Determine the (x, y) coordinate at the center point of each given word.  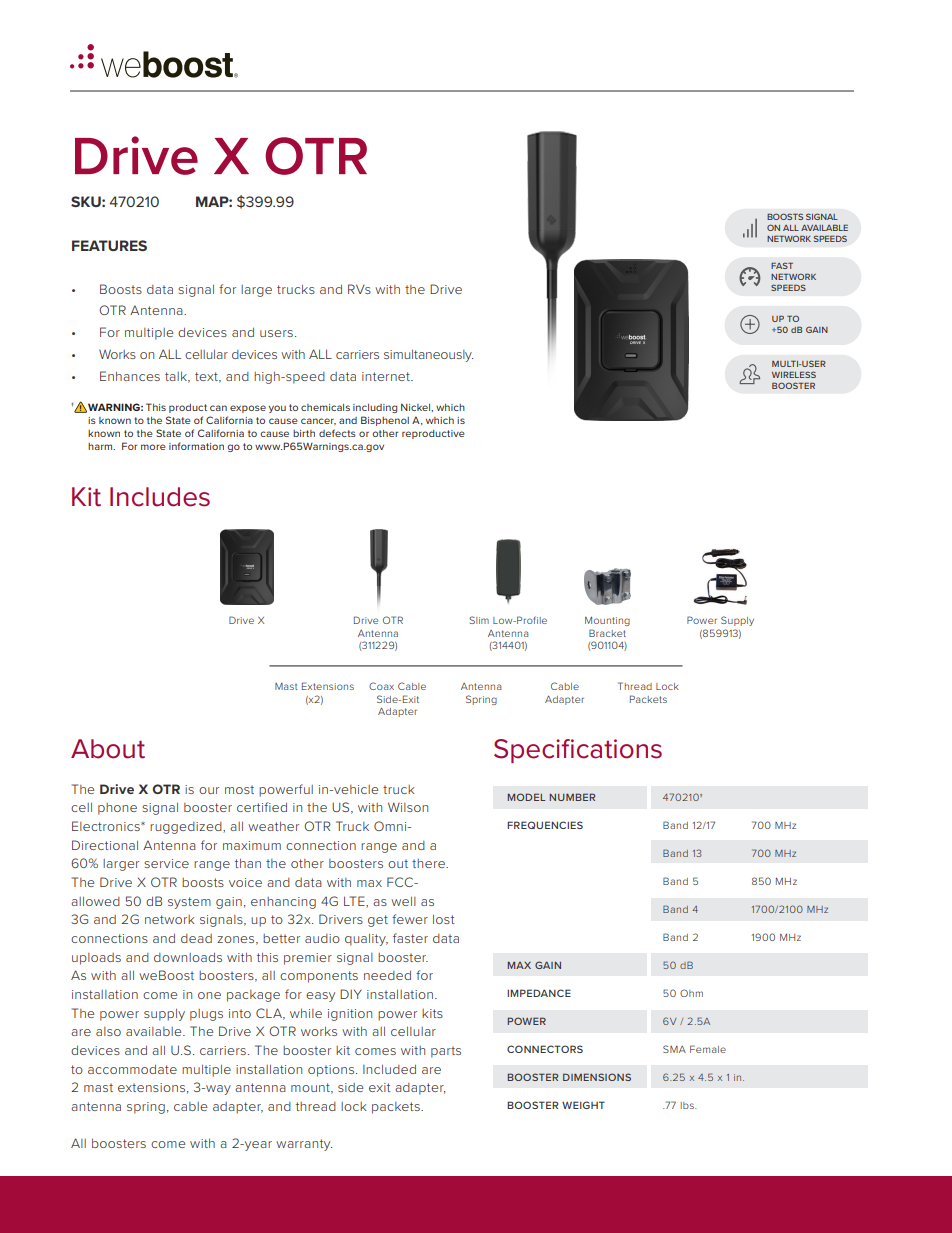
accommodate (132, 1069)
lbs (688, 1105)
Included (389, 1069)
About (108, 749)
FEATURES (109, 245)
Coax (381, 686)
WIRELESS (794, 374)
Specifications (578, 751)
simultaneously (428, 356)
